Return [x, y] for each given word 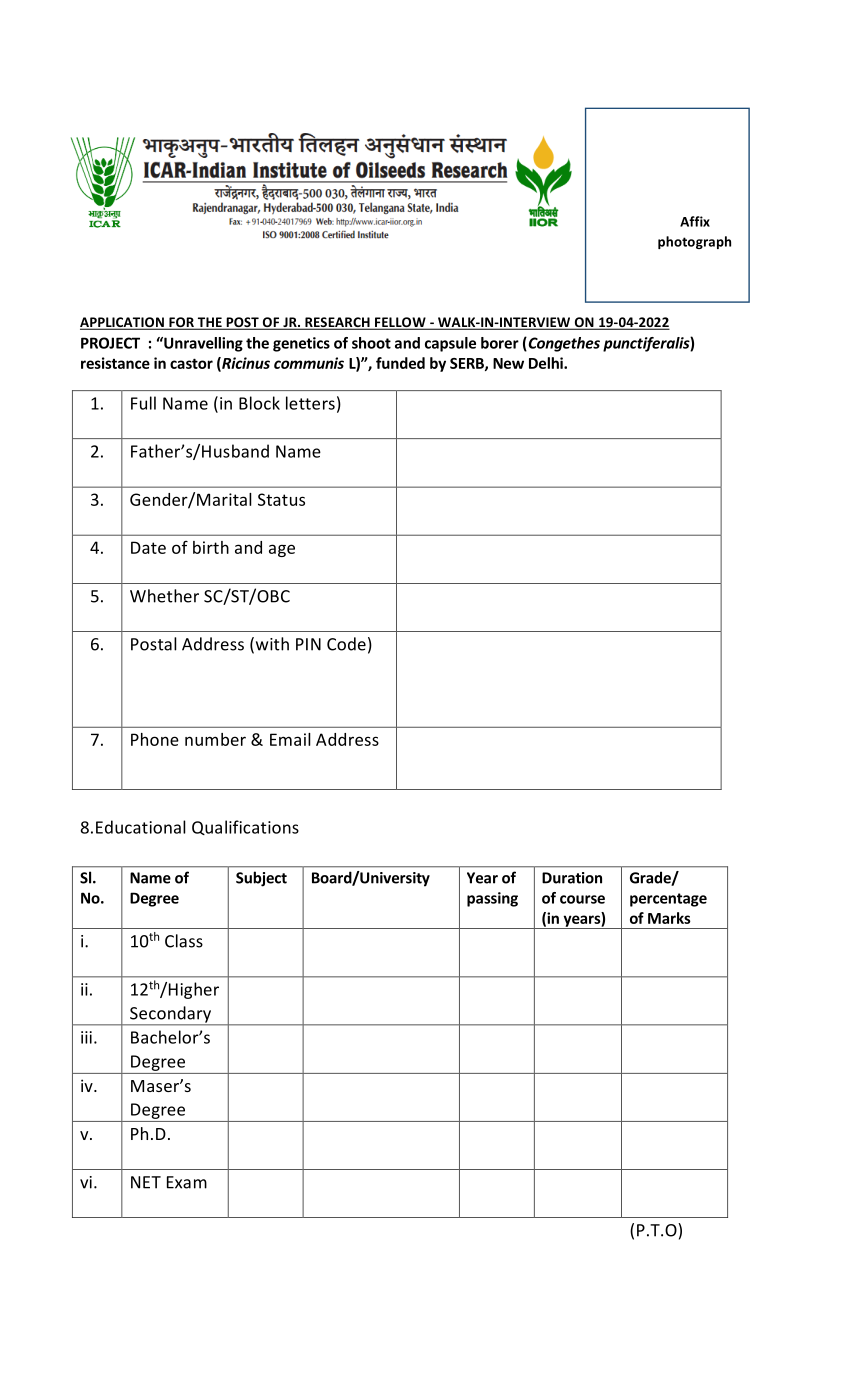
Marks [669, 918]
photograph [694, 242]
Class [184, 941]
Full [143, 403]
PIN [308, 644]
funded [400, 363]
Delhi [547, 363]
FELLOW [400, 323]
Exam [187, 1182]
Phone [155, 739]
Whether [164, 596]
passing [492, 899]
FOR [181, 323]
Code [346, 644]
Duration [572, 878]
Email [290, 739]
